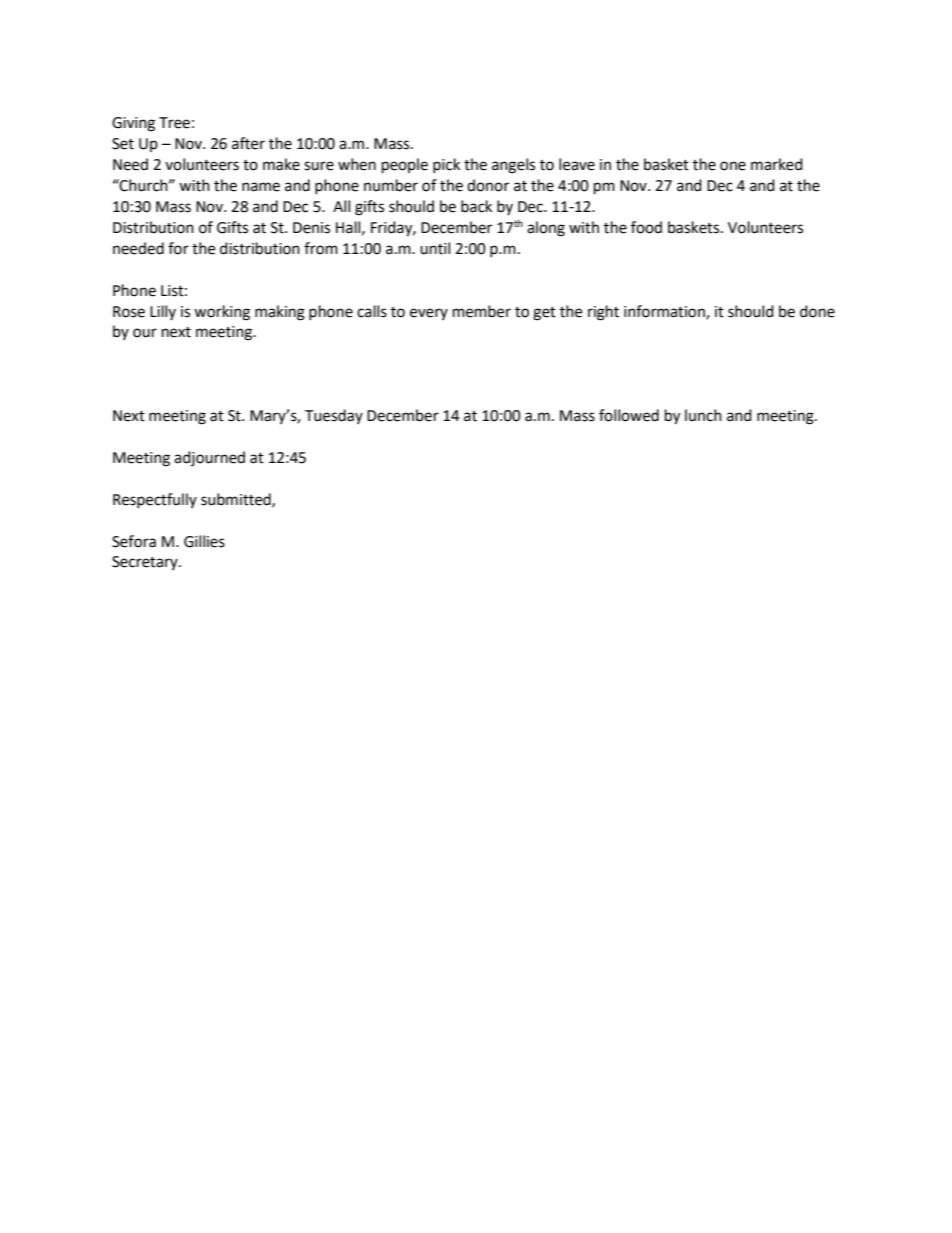 The image size is (952, 1233). Describe the element at coordinates (665, 312) in the screenshot. I see `information` at that location.
